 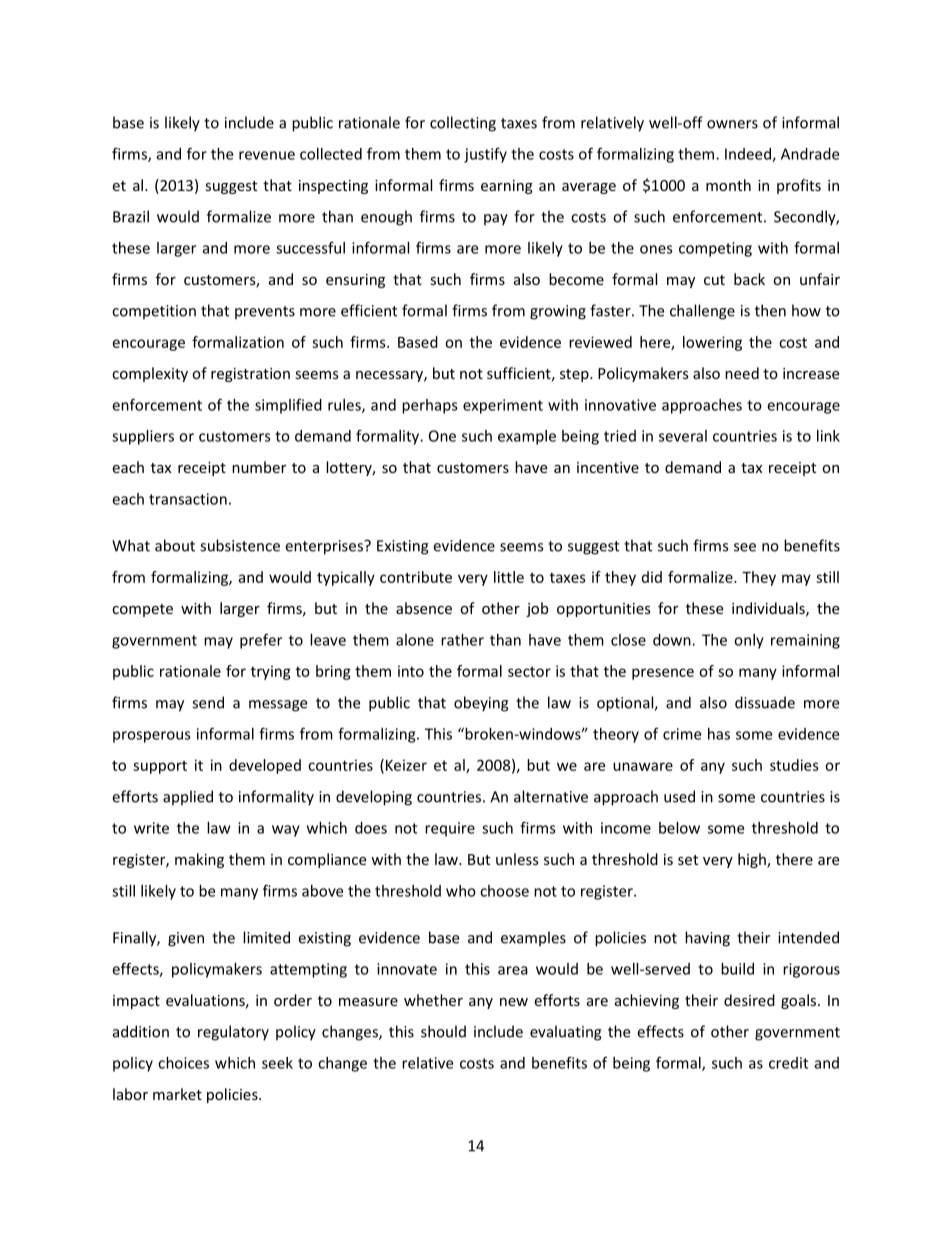 I want to click on obeying, so click(x=481, y=704).
